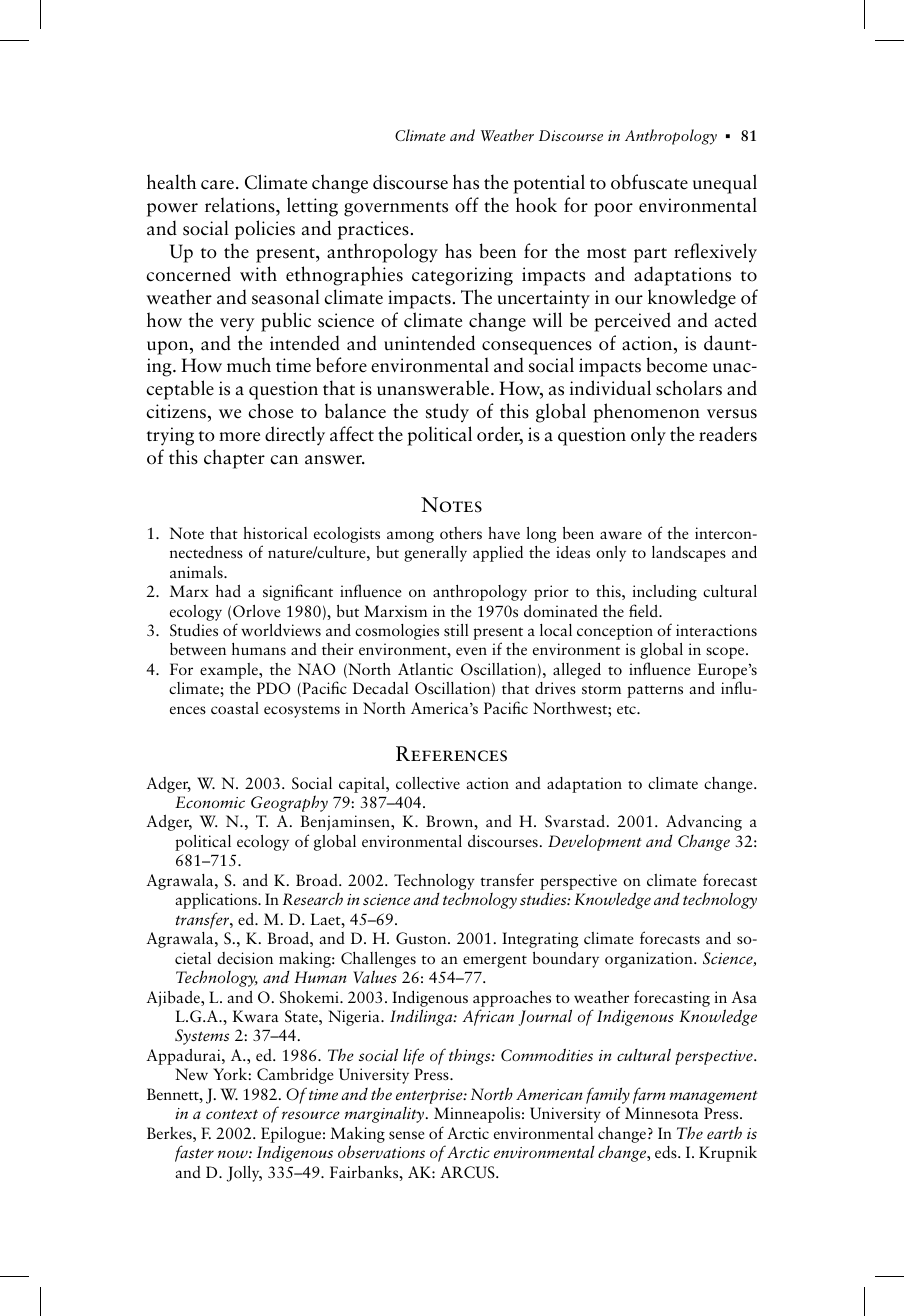  What do you see at coordinates (217, 901) in the screenshot?
I see `applications` at bounding box center [217, 901].
